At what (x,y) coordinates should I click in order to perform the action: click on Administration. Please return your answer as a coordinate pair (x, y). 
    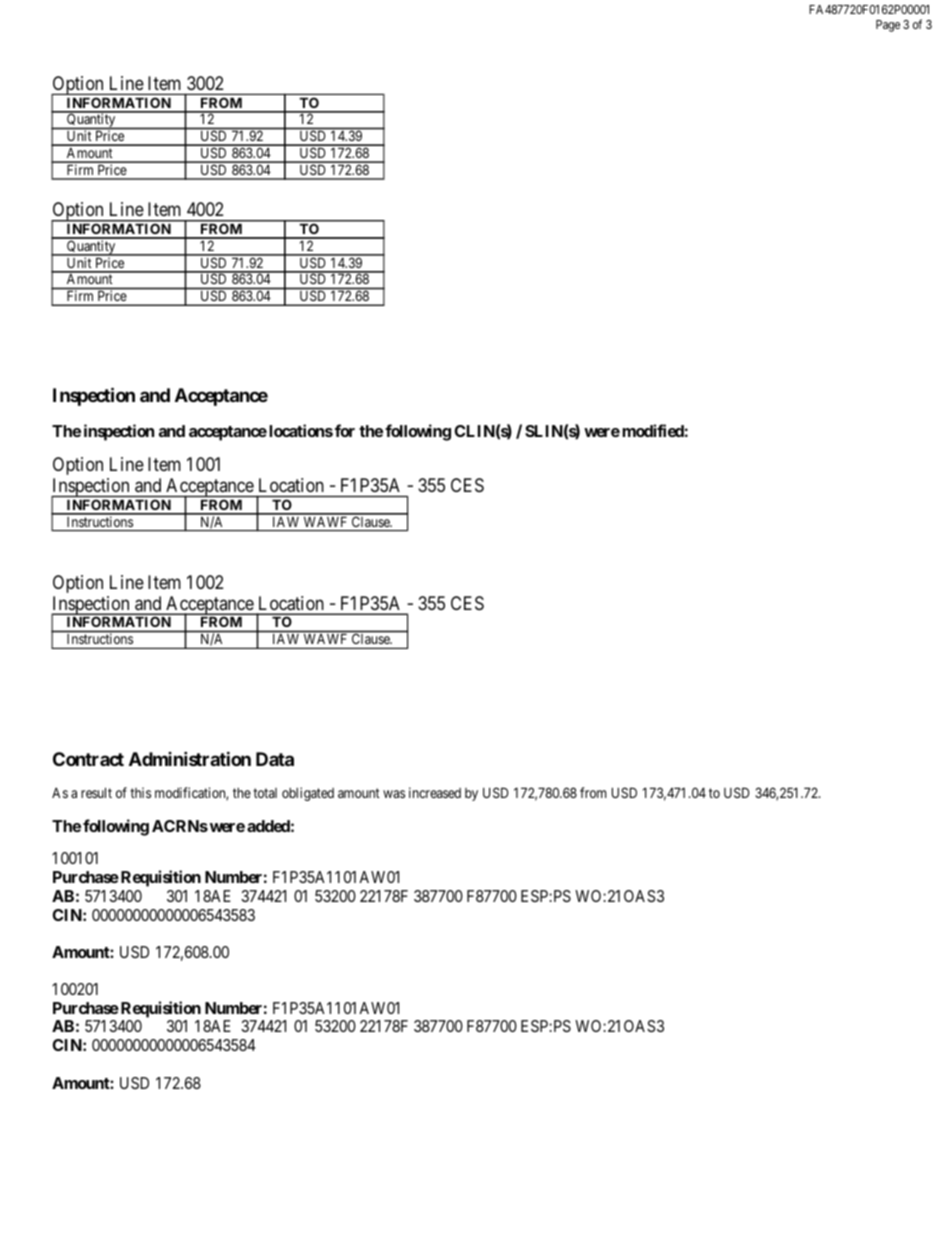
    Looking at the image, I should click on (190, 758).
